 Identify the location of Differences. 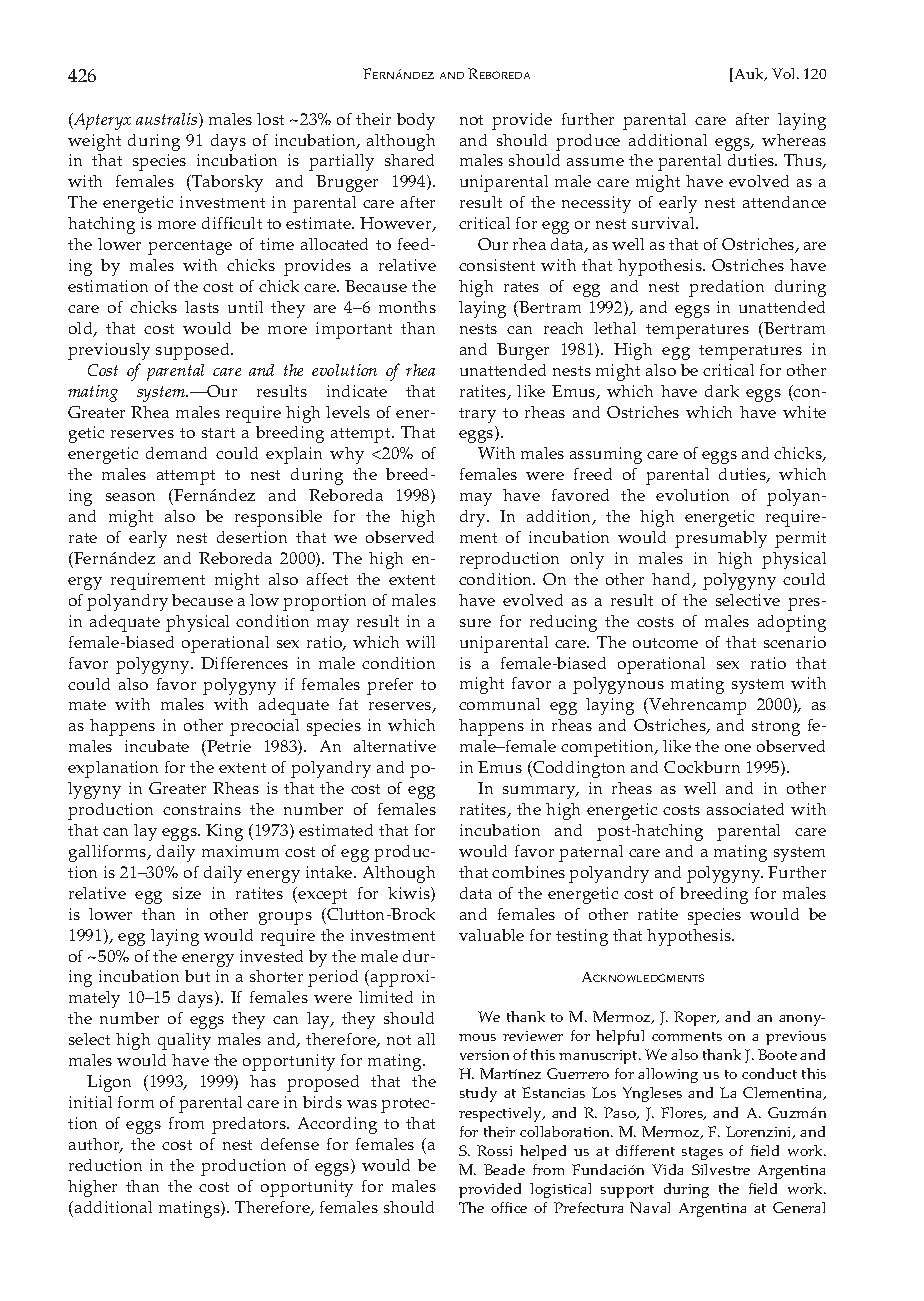
(244, 663).
